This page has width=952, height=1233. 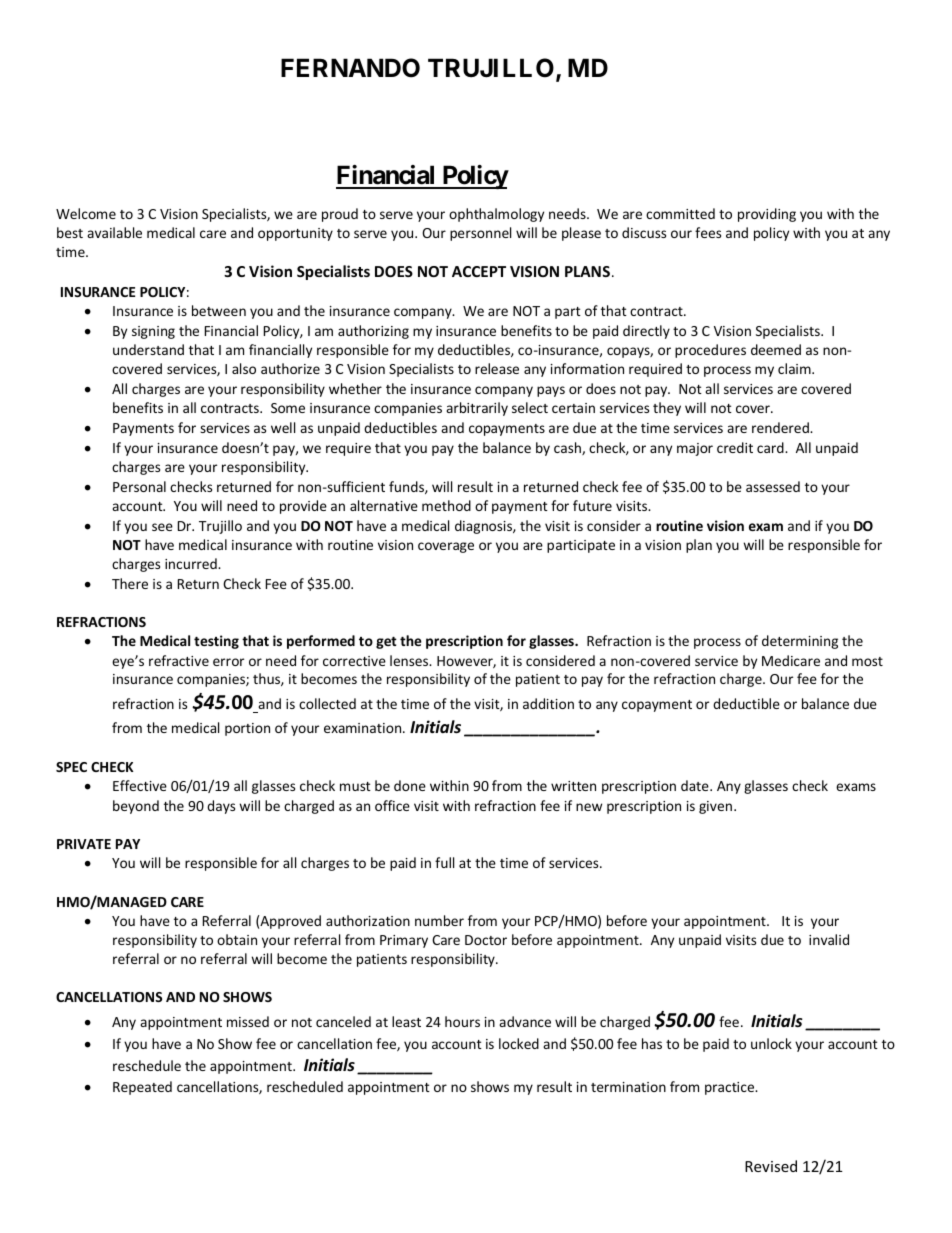 I want to click on given, so click(x=715, y=807).
